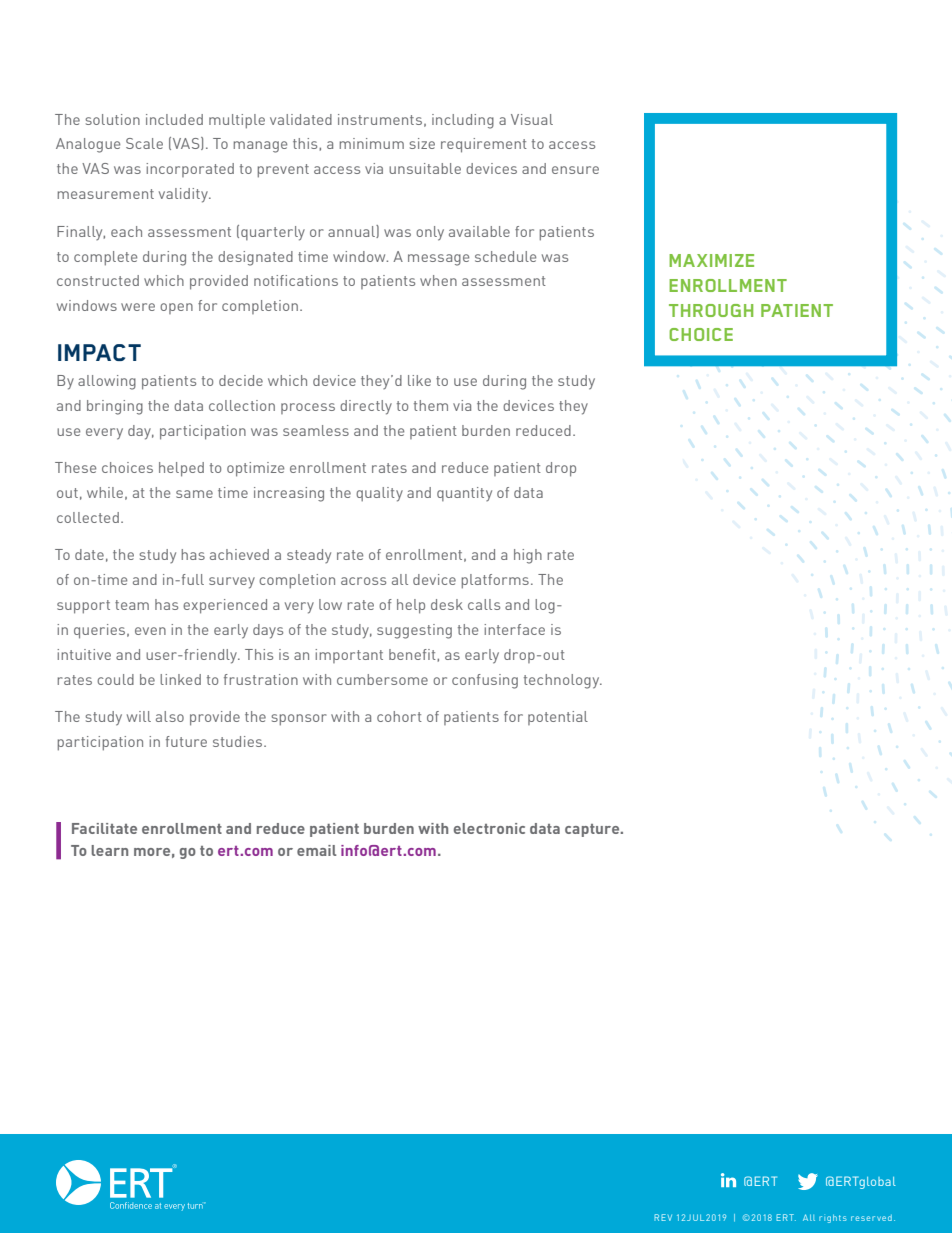 This screenshot has width=952, height=1233. What do you see at coordinates (180, 679) in the screenshot?
I see `linked` at bounding box center [180, 679].
